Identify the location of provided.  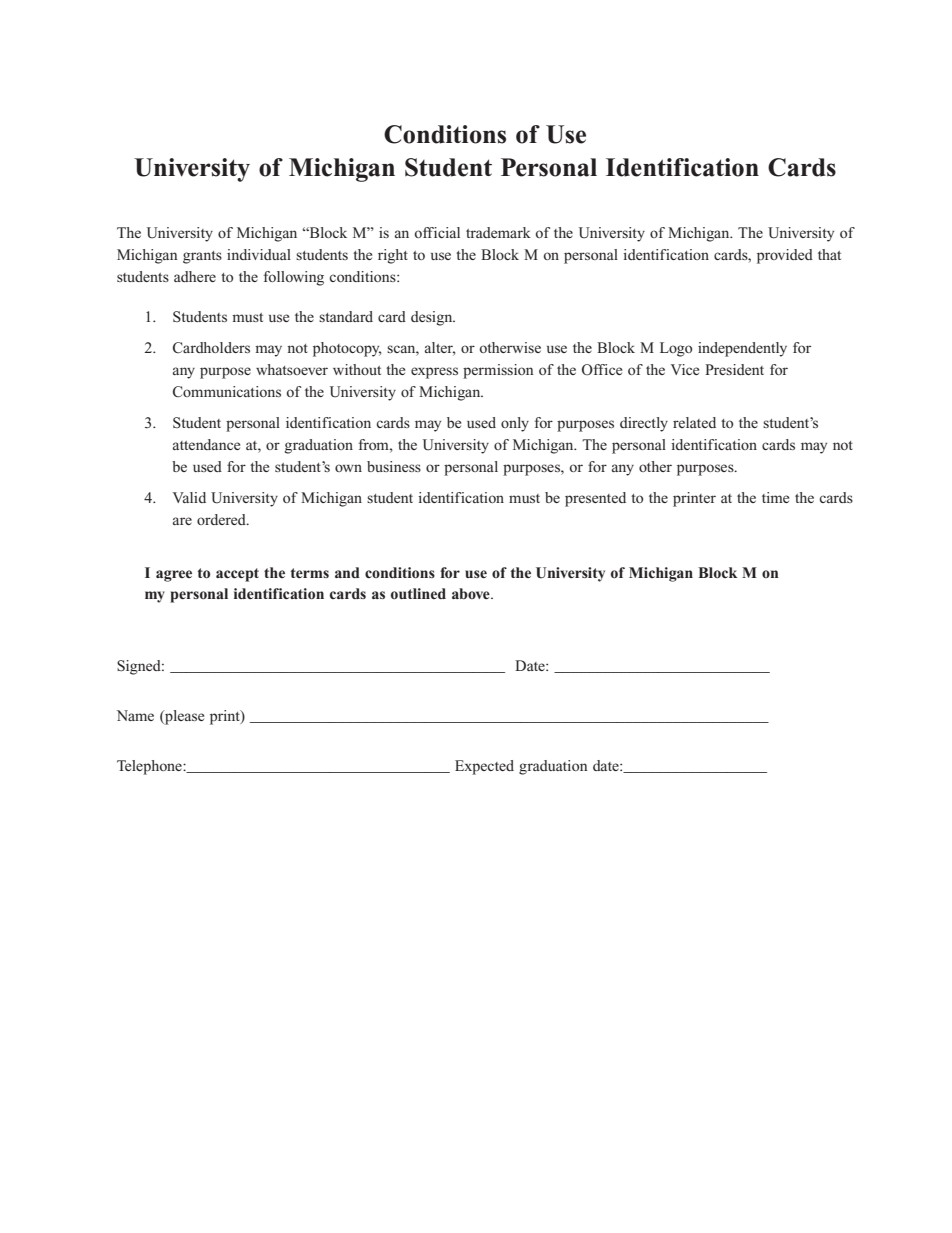
(785, 256).
